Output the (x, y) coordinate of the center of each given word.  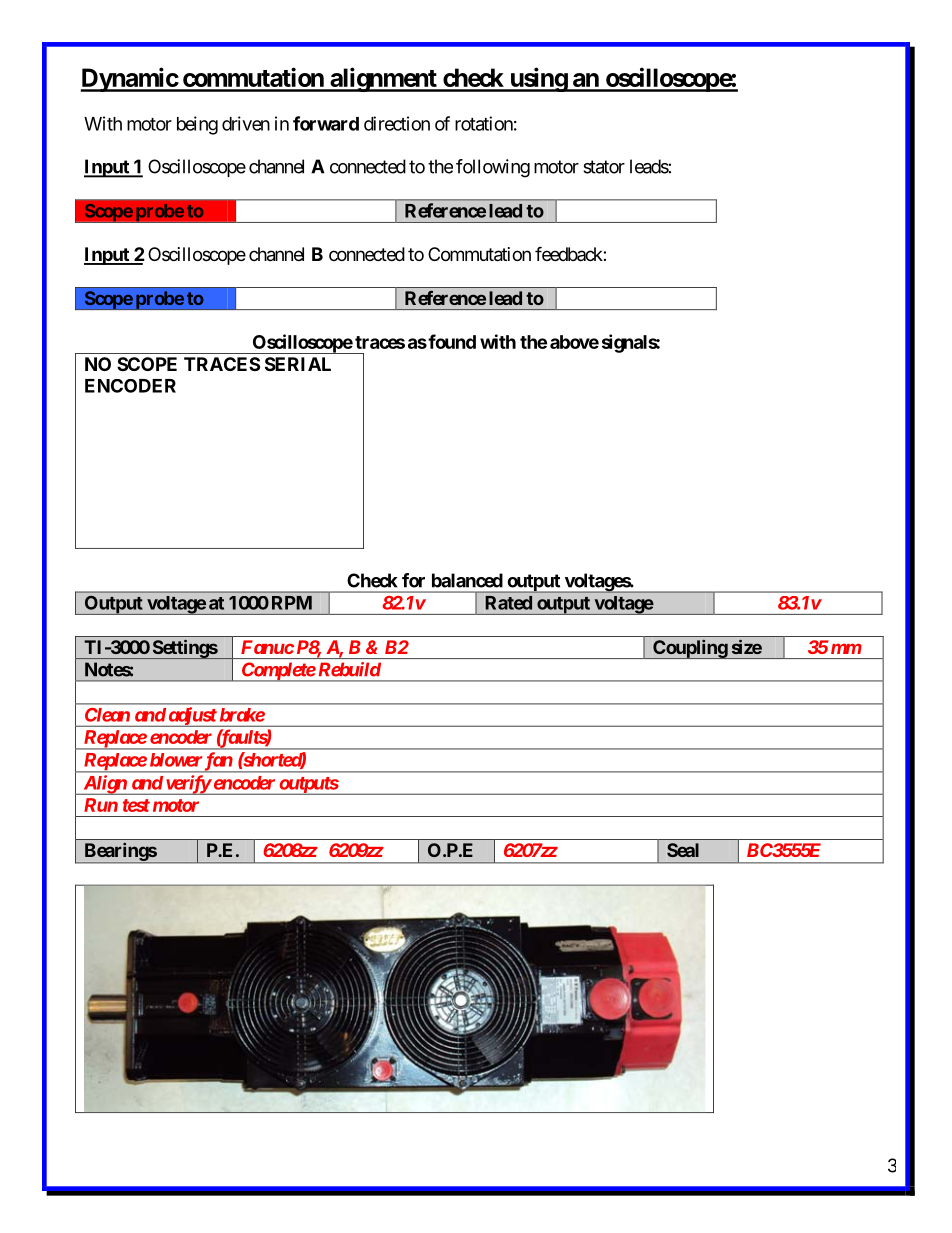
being (197, 125)
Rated (508, 603)
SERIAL (298, 364)
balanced (467, 580)
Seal (683, 850)
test (136, 805)
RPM (292, 603)
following (493, 168)
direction (397, 123)
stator (604, 167)
